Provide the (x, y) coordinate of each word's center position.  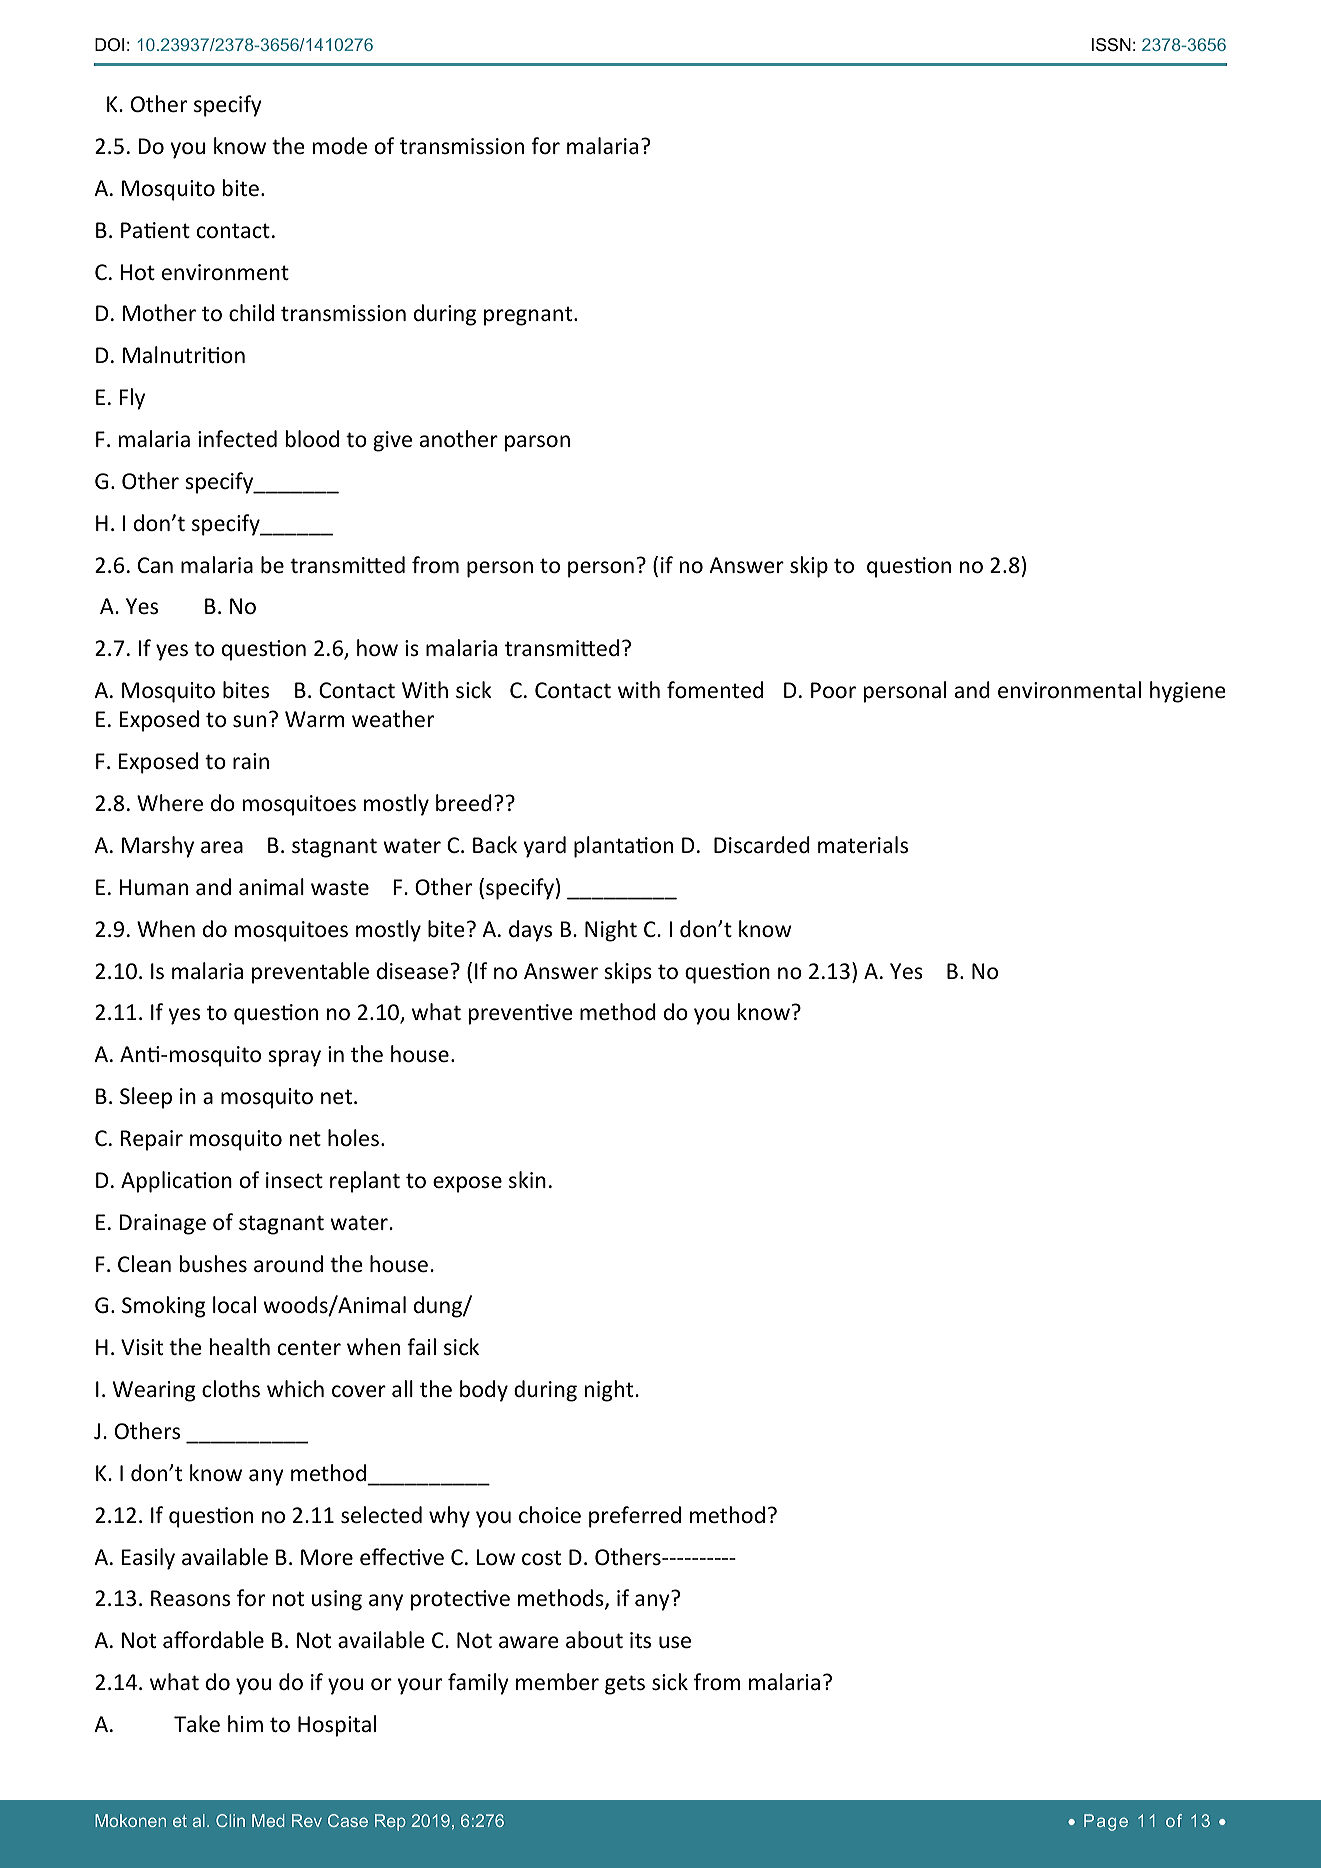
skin (527, 1179)
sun (249, 721)
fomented (715, 690)
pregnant (529, 316)
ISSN (1111, 45)
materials (863, 845)
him (245, 1723)
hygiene (1188, 692)
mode (340, 146)
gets (625, 1685)
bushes (213, 1264)
